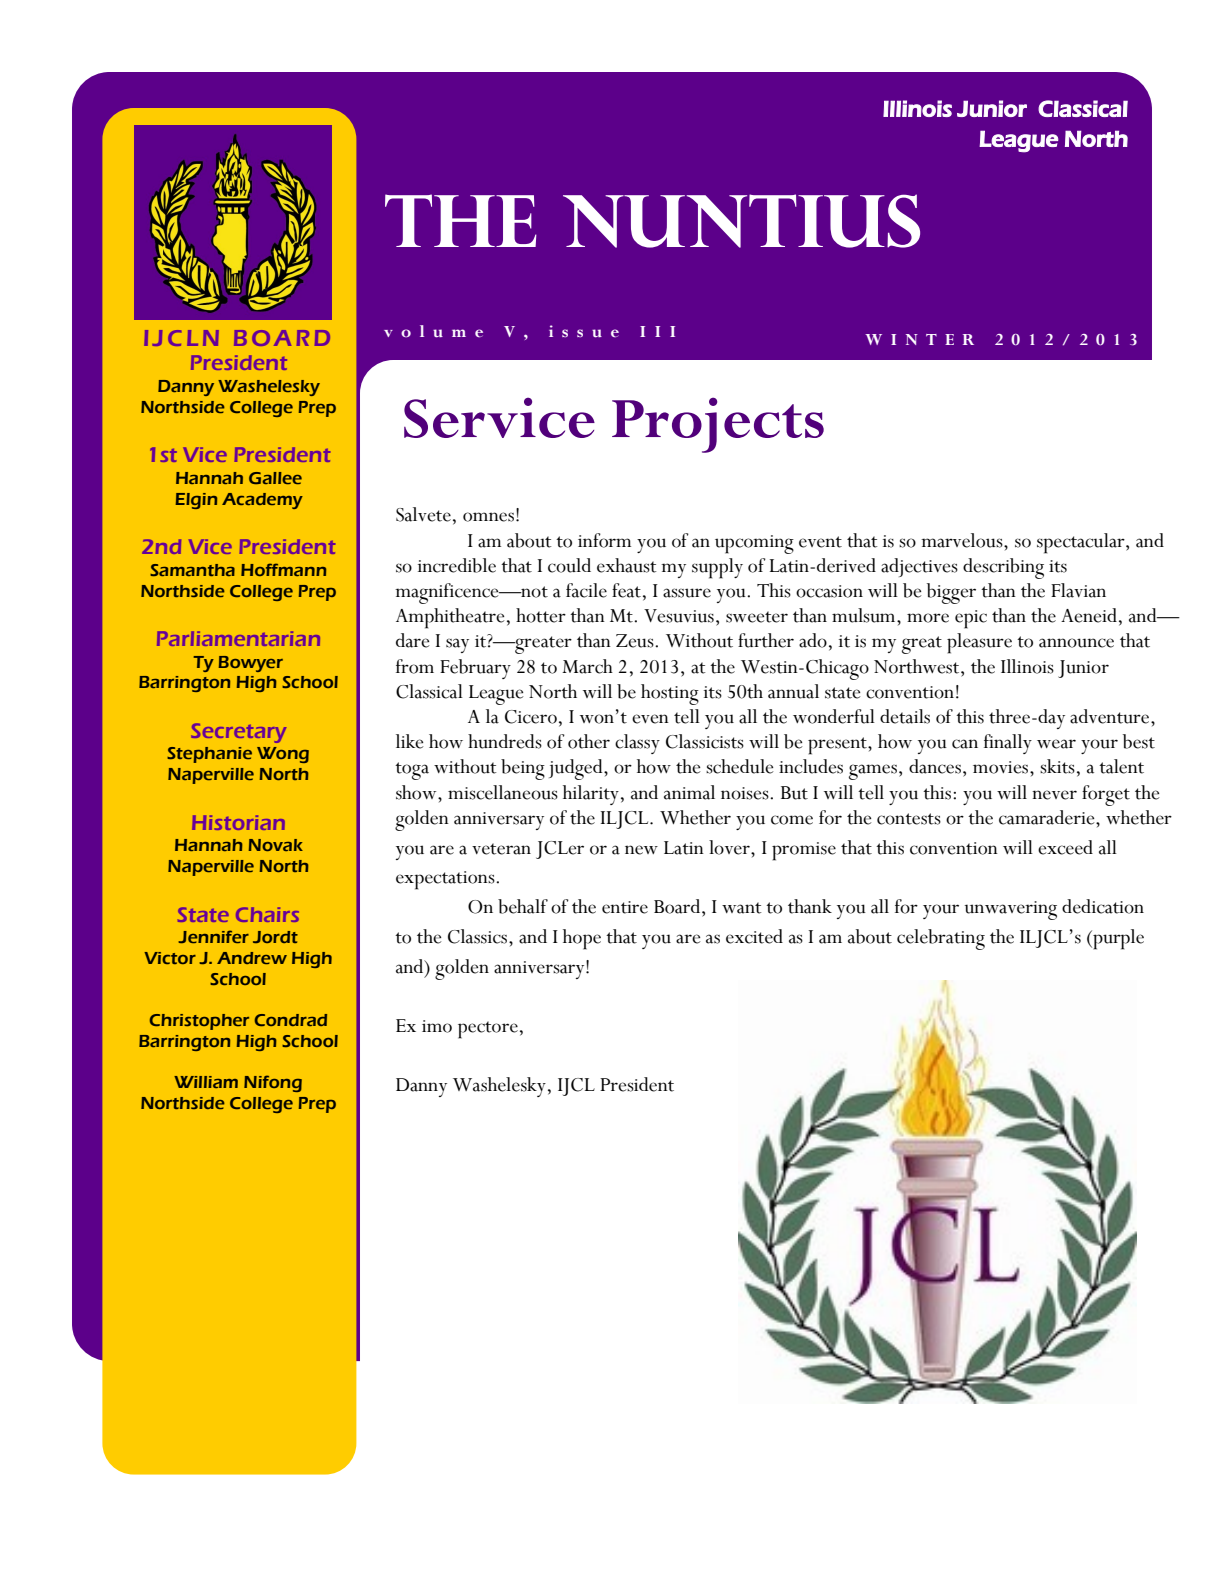 The width and height of the image is (1224, 1584). What do you see at coordinates (238, 733) in the image?
I see `Secretary` at bounding box center [238, 733].
